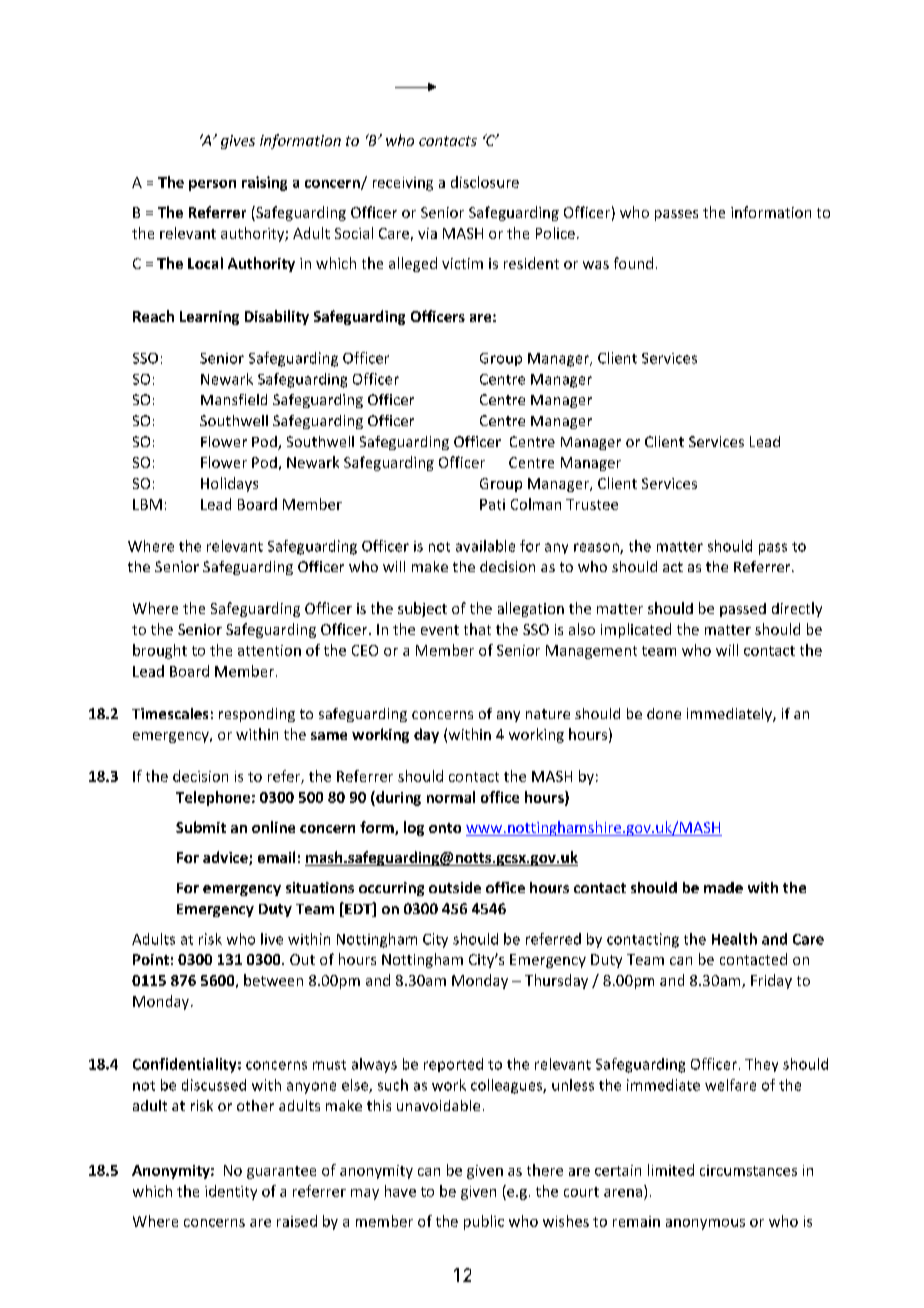 The width and height of the image is (924, 1308). I want to click on Pati, so click(492, 504).
